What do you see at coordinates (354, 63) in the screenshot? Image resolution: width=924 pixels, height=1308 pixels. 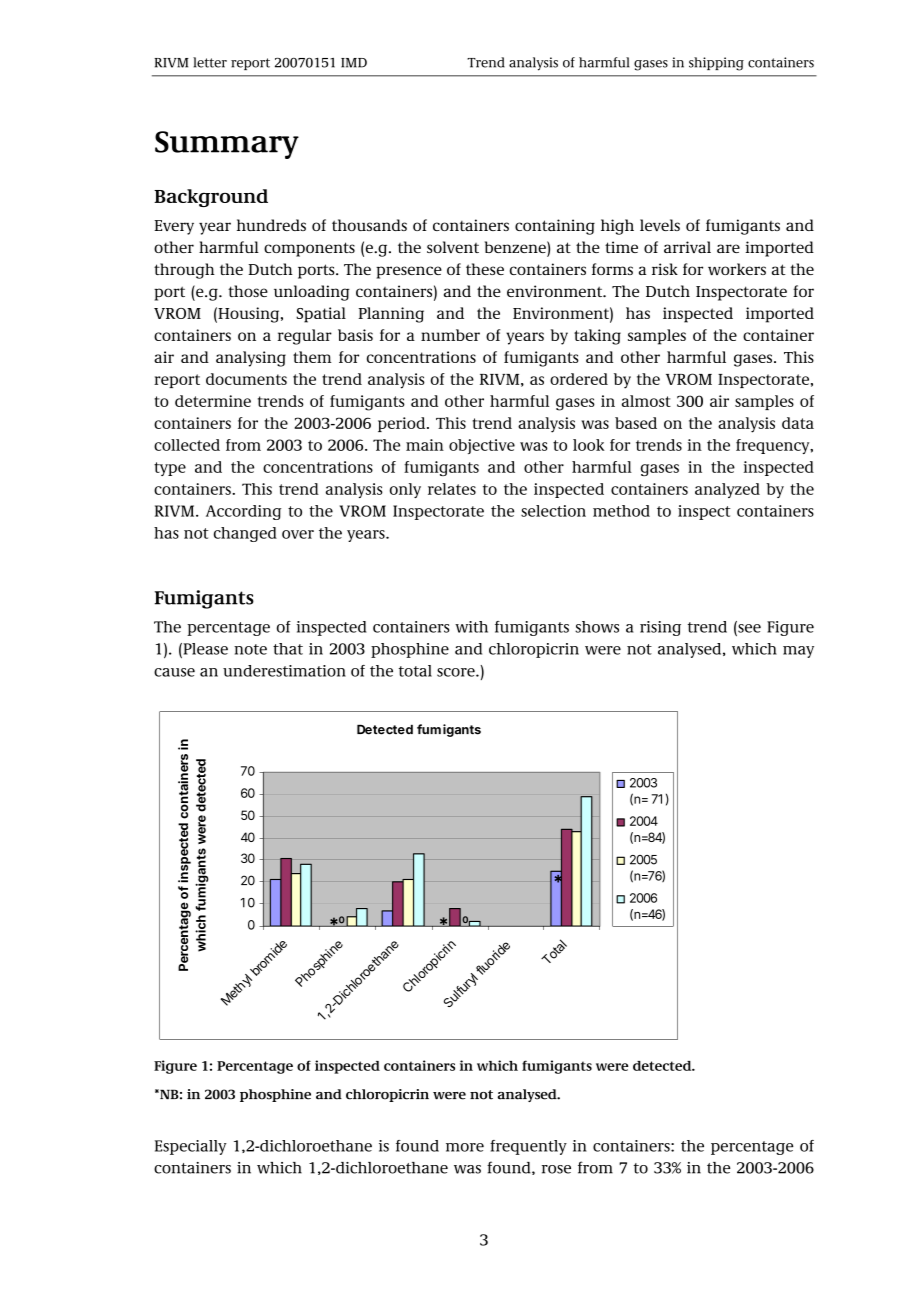 I see `IMD` at bounding box center [354, 63].
